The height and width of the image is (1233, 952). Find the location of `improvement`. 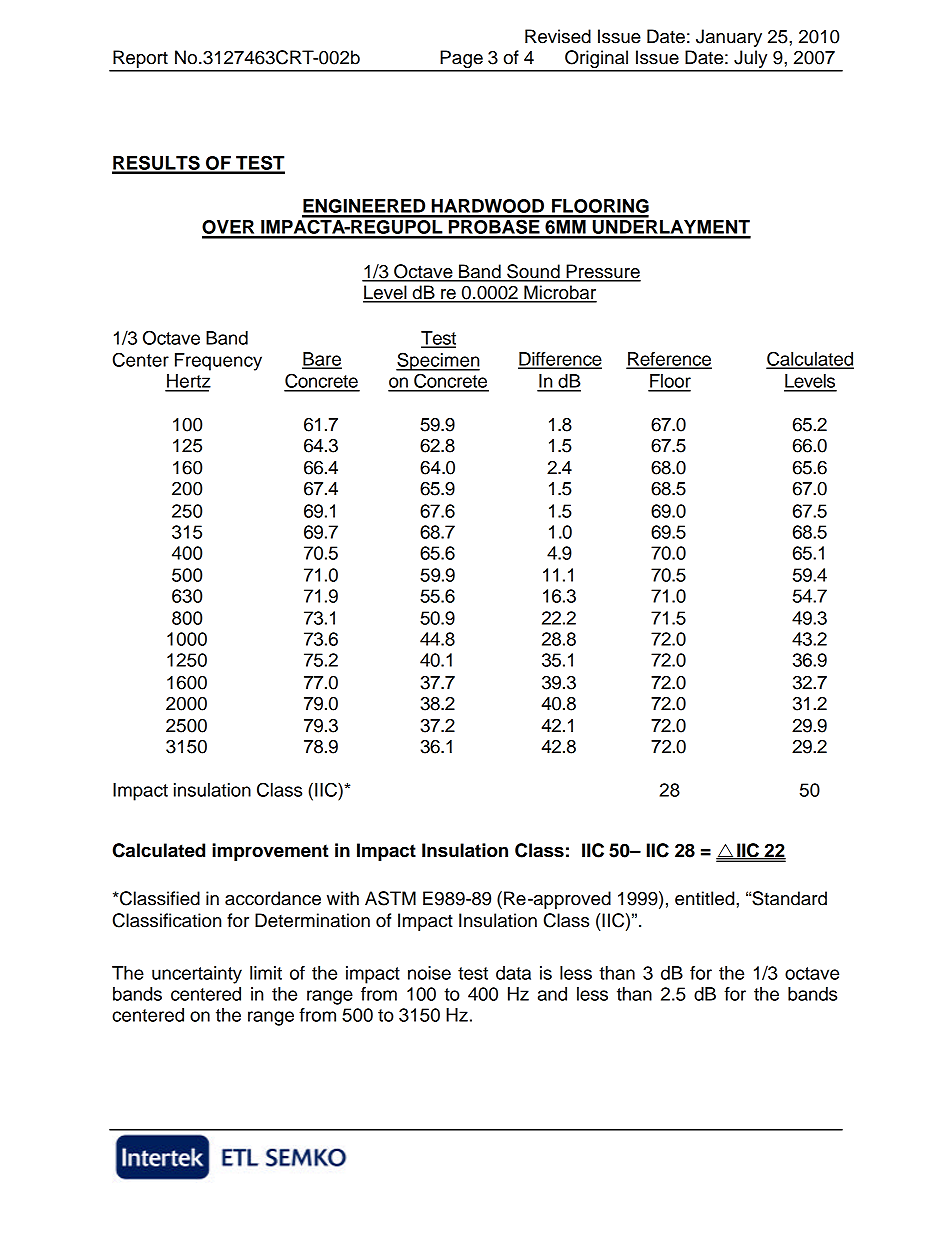

improvement is located at coordinates (270, 852).
